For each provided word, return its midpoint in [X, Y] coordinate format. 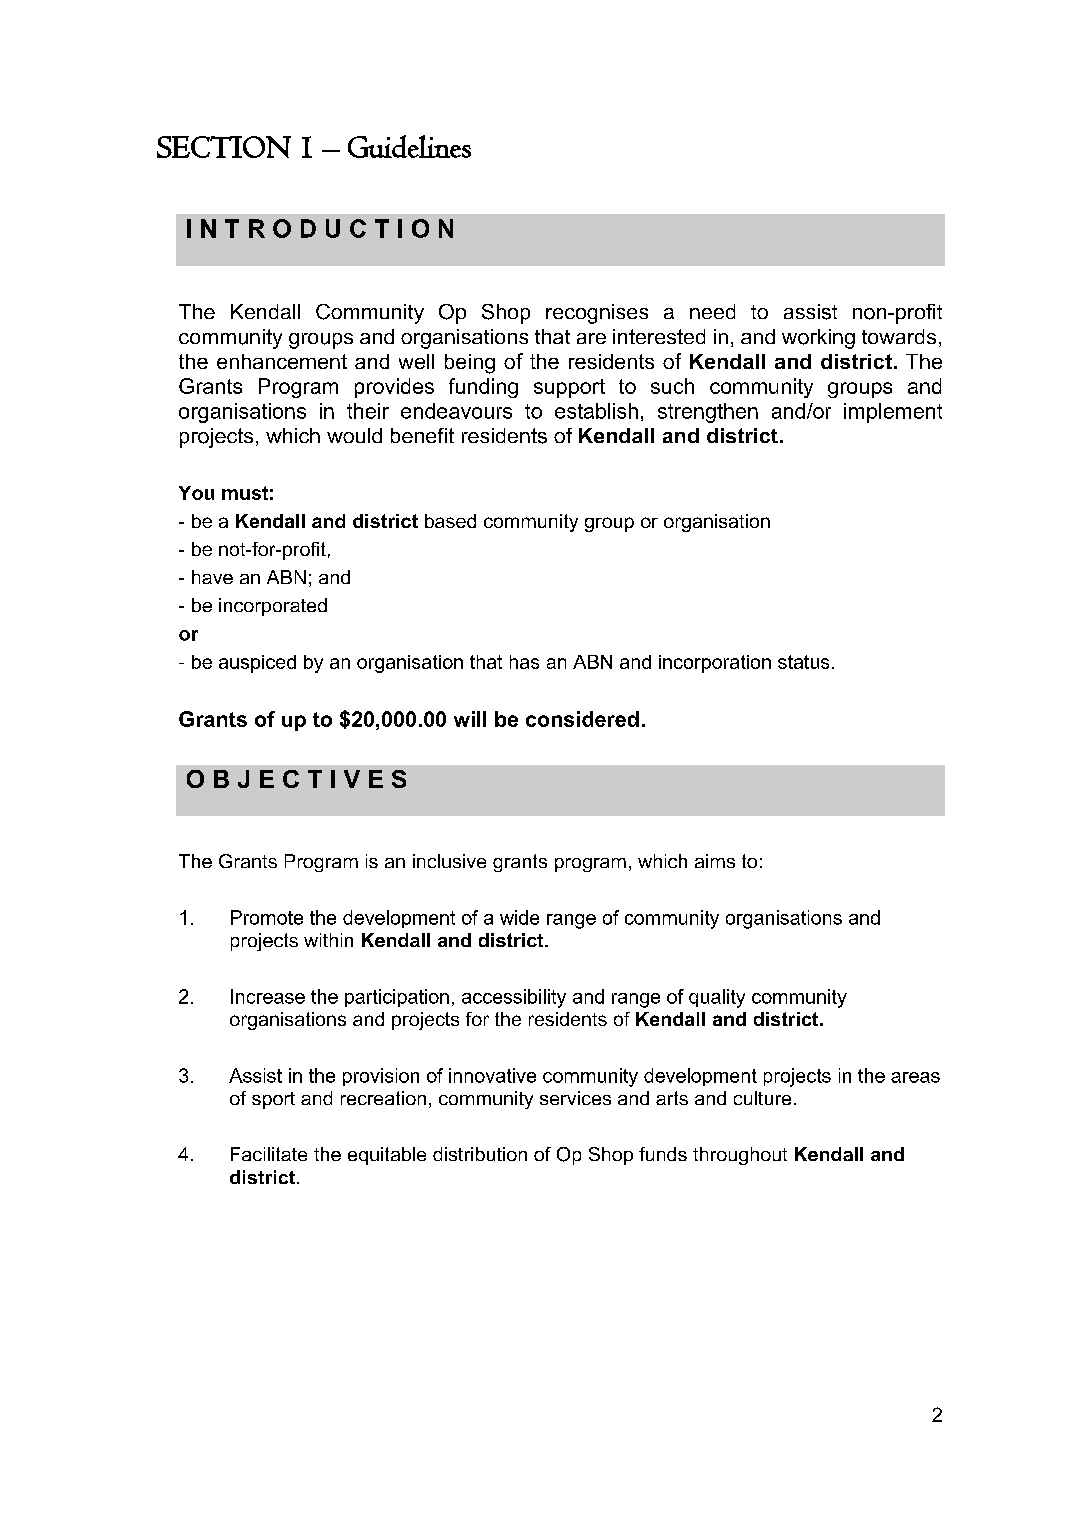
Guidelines [409, 146]
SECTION [224, 147]
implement [893, 413]
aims [715, 861]
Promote [267, 917]
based [450, 521]
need [712, 311]
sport [273, 1100]
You [196, 493]
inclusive [449, 861]
